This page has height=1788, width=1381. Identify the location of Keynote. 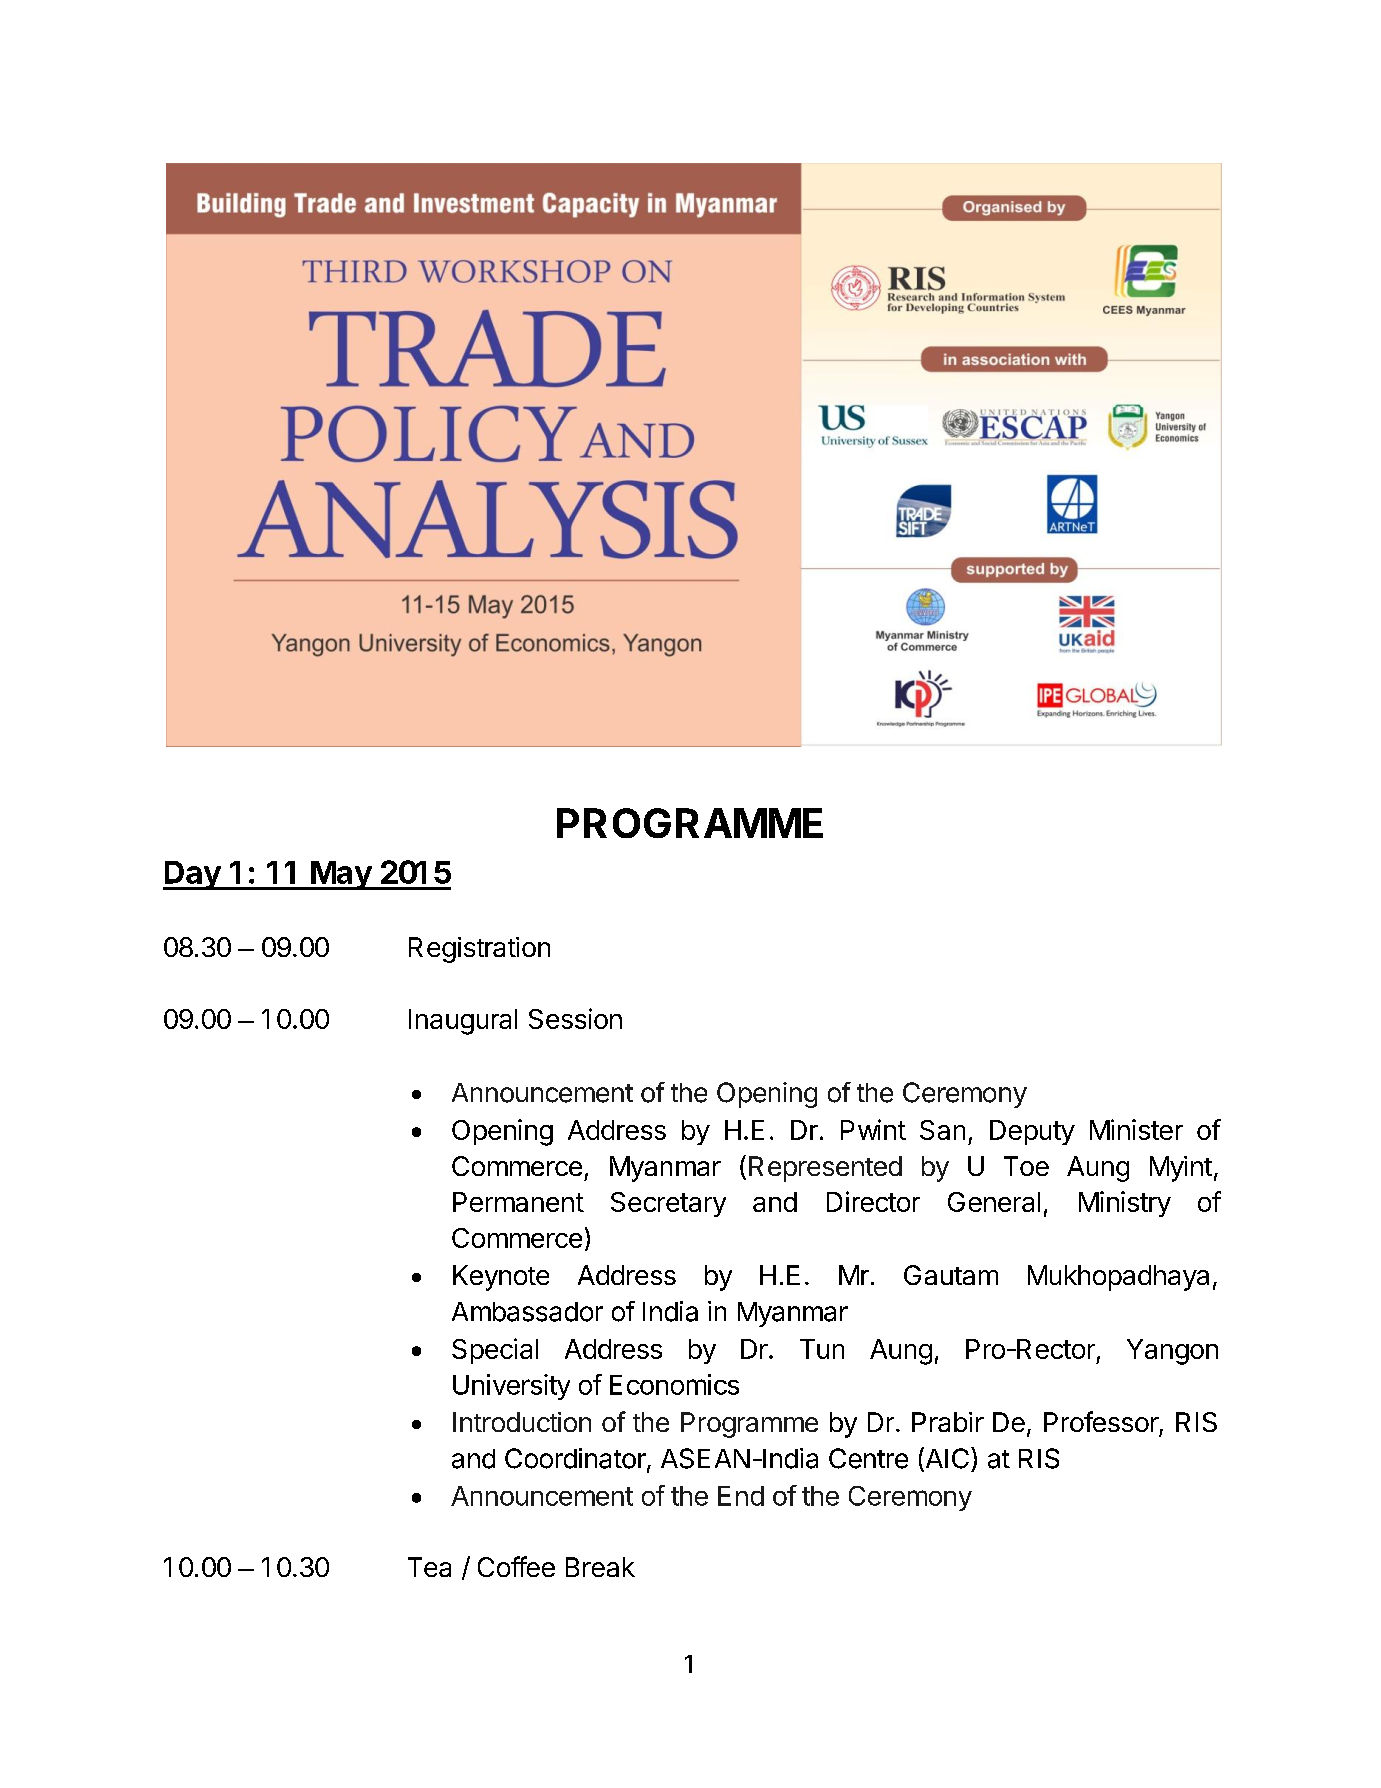
(501, 1278).
